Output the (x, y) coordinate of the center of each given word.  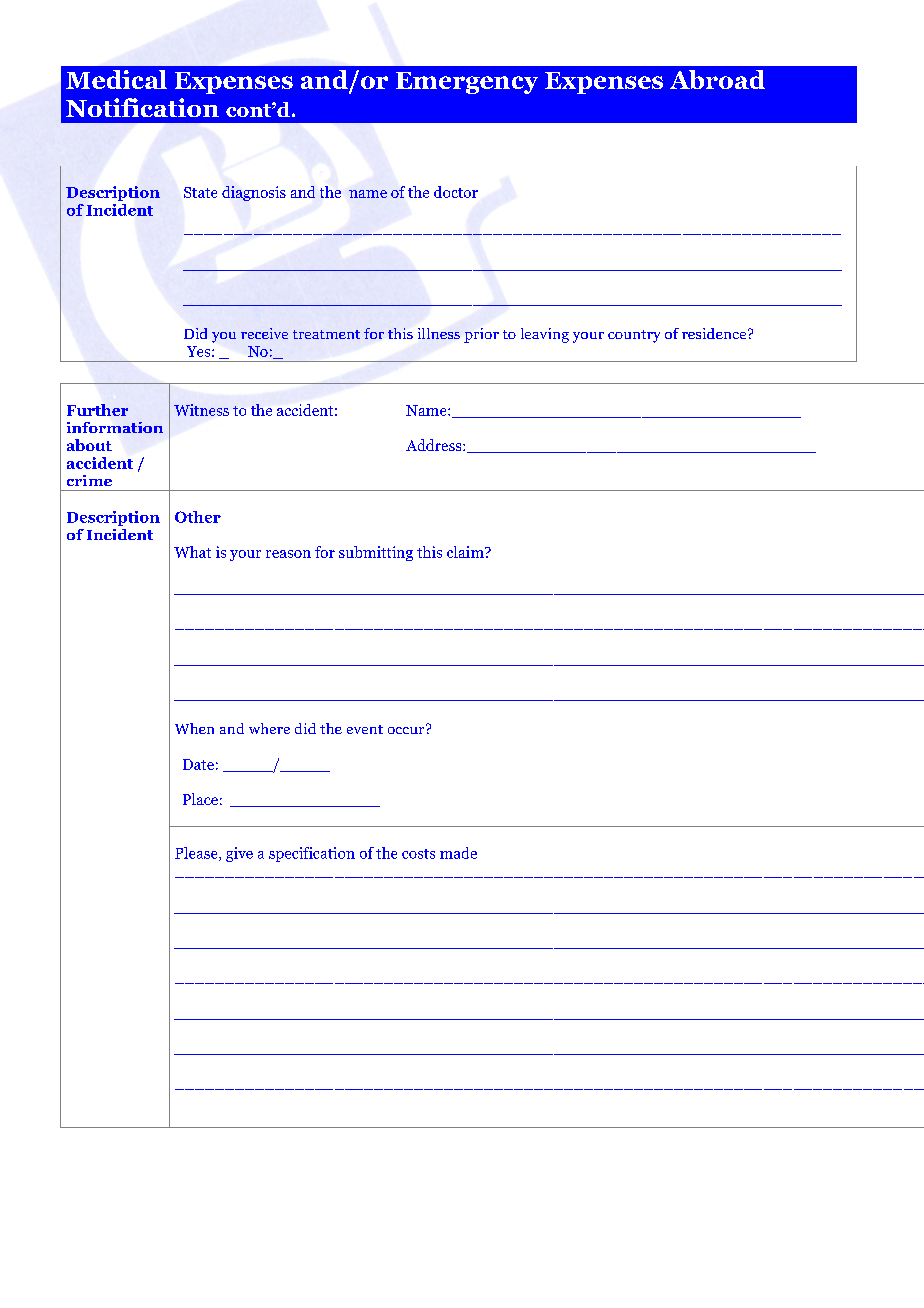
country (634, 336)
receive (264, 333)
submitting (376, 553)
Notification (142, 107)
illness (439, 333)
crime (89, 480)
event (365, 729)
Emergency (467, 83)
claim (466, 552)
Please (197, 854)
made (458, 853)
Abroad (717, 79)
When (194, 728)
